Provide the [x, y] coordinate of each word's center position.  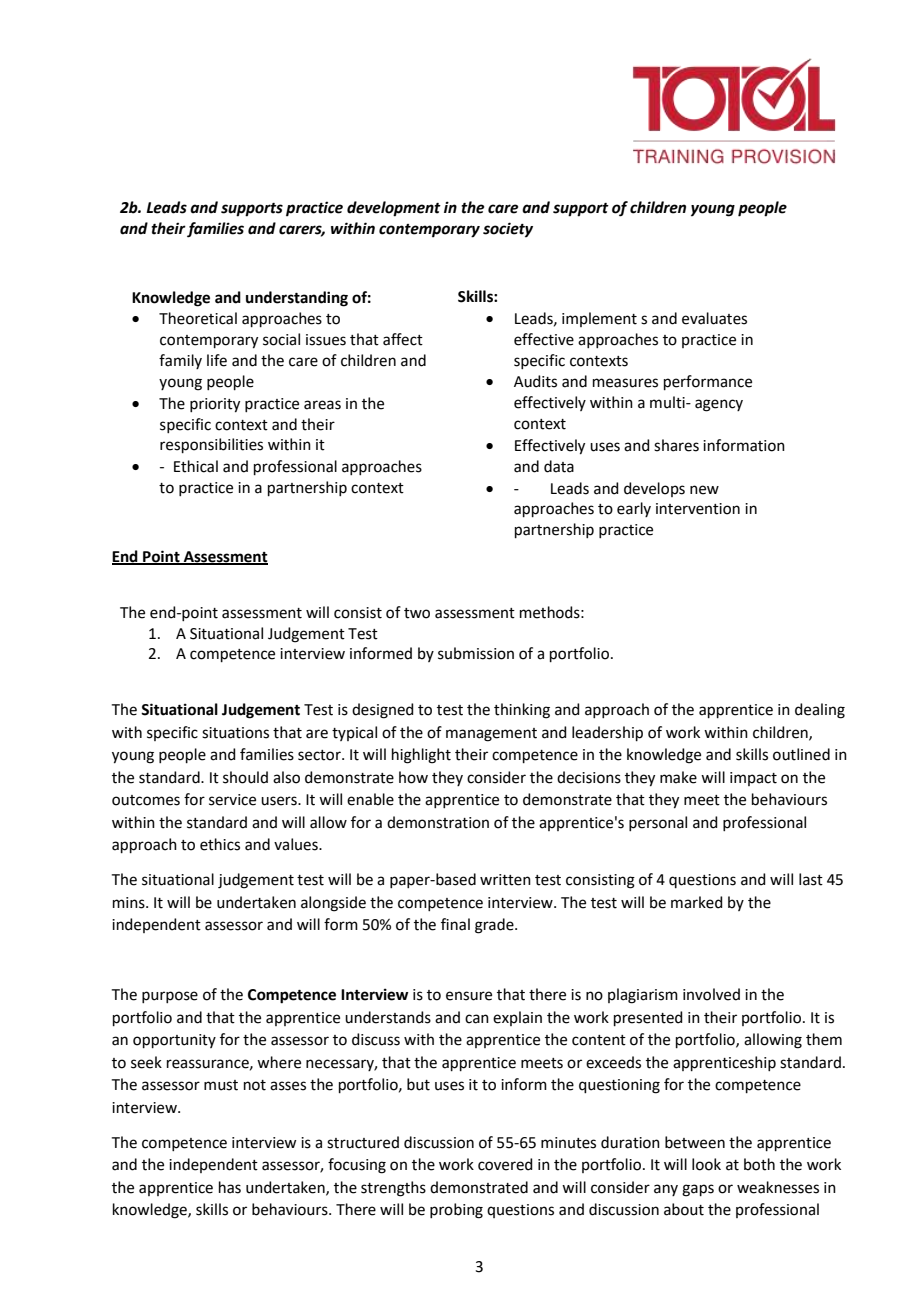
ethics [220, 844]
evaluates [714, 318]
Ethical [196, 466]
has [230, 1187]
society [508, 230]
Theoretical [198, 318]
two [417, 613]
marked [697, 902]
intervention [698, 509]
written [505, 880]
